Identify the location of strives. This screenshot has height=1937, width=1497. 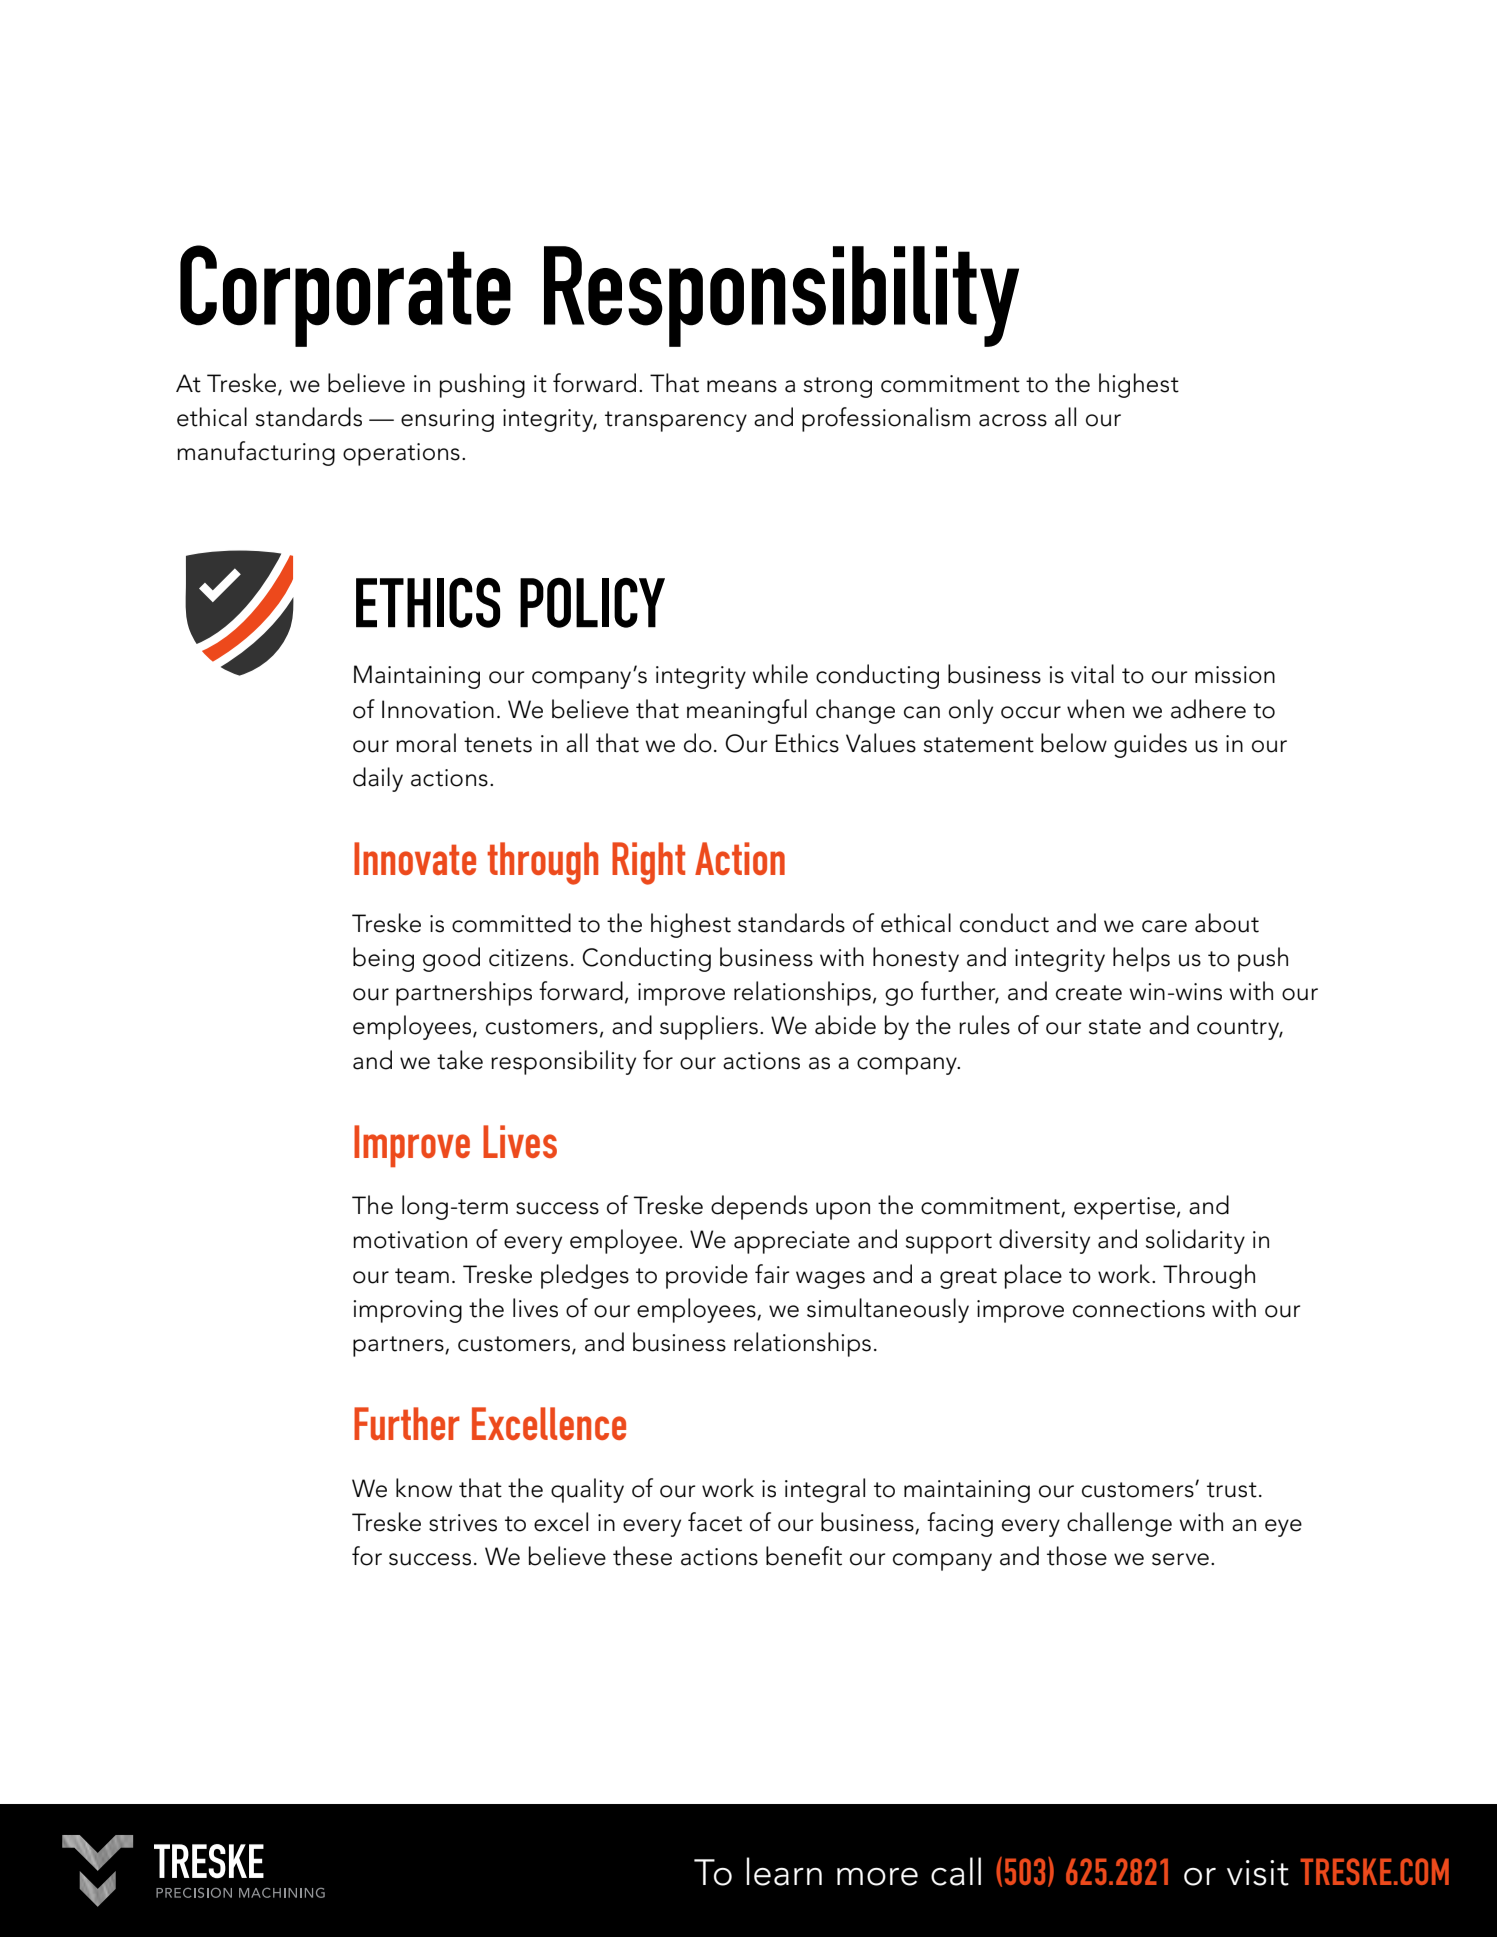
(463, 1523).
